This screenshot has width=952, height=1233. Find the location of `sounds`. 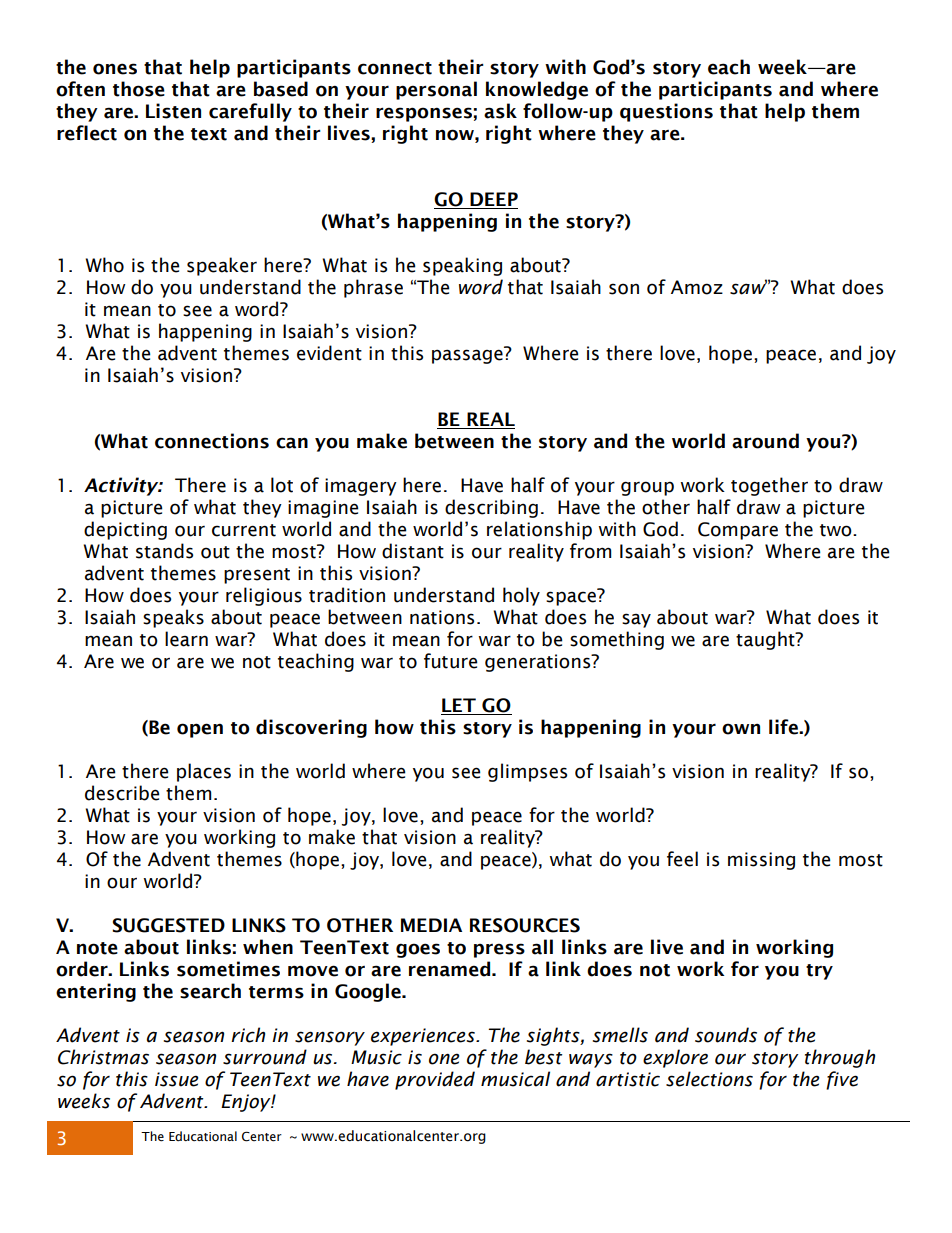

sounds is located at coordinates (726, 1035).
